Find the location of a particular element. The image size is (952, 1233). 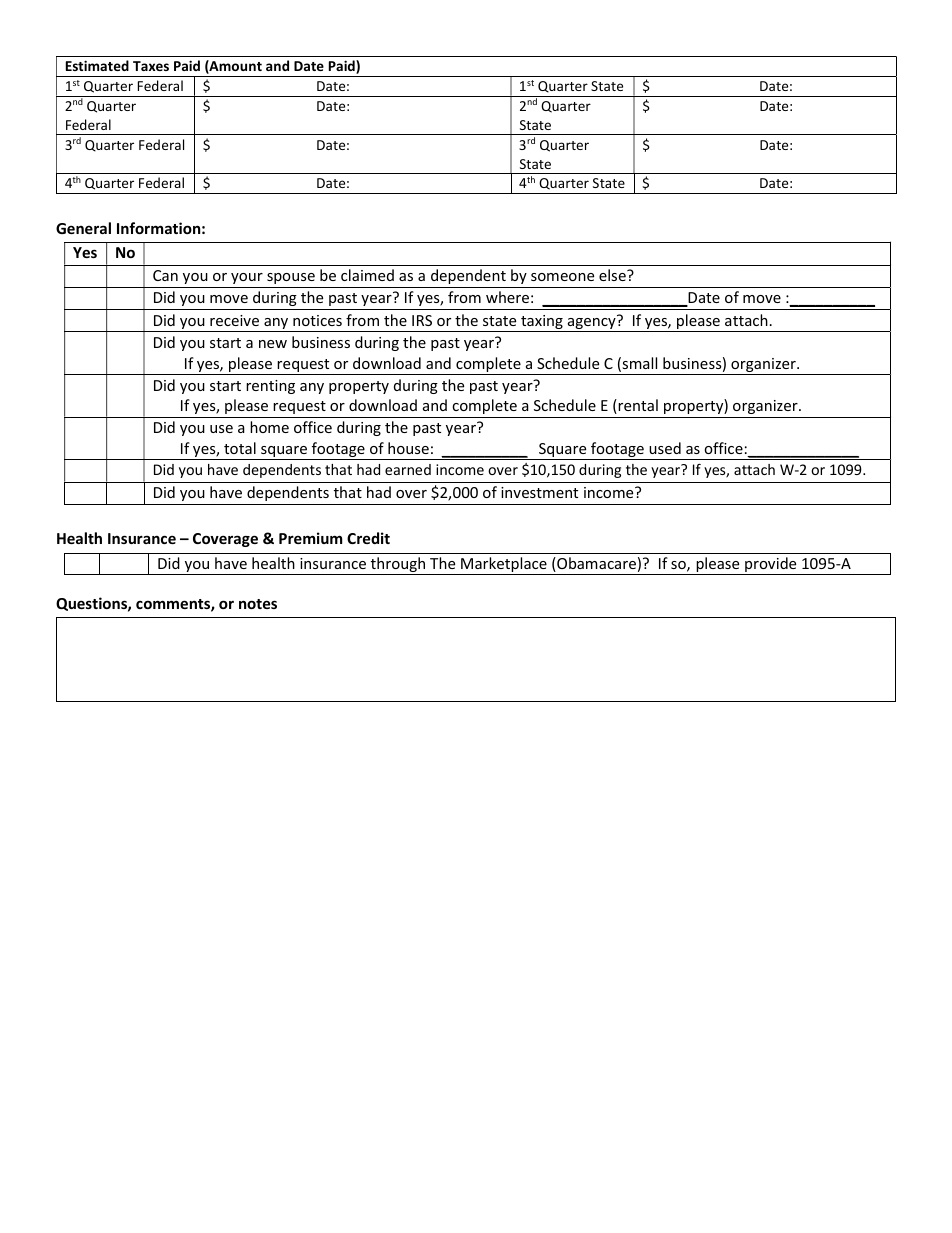

through is located at coordinates (398, 566).
